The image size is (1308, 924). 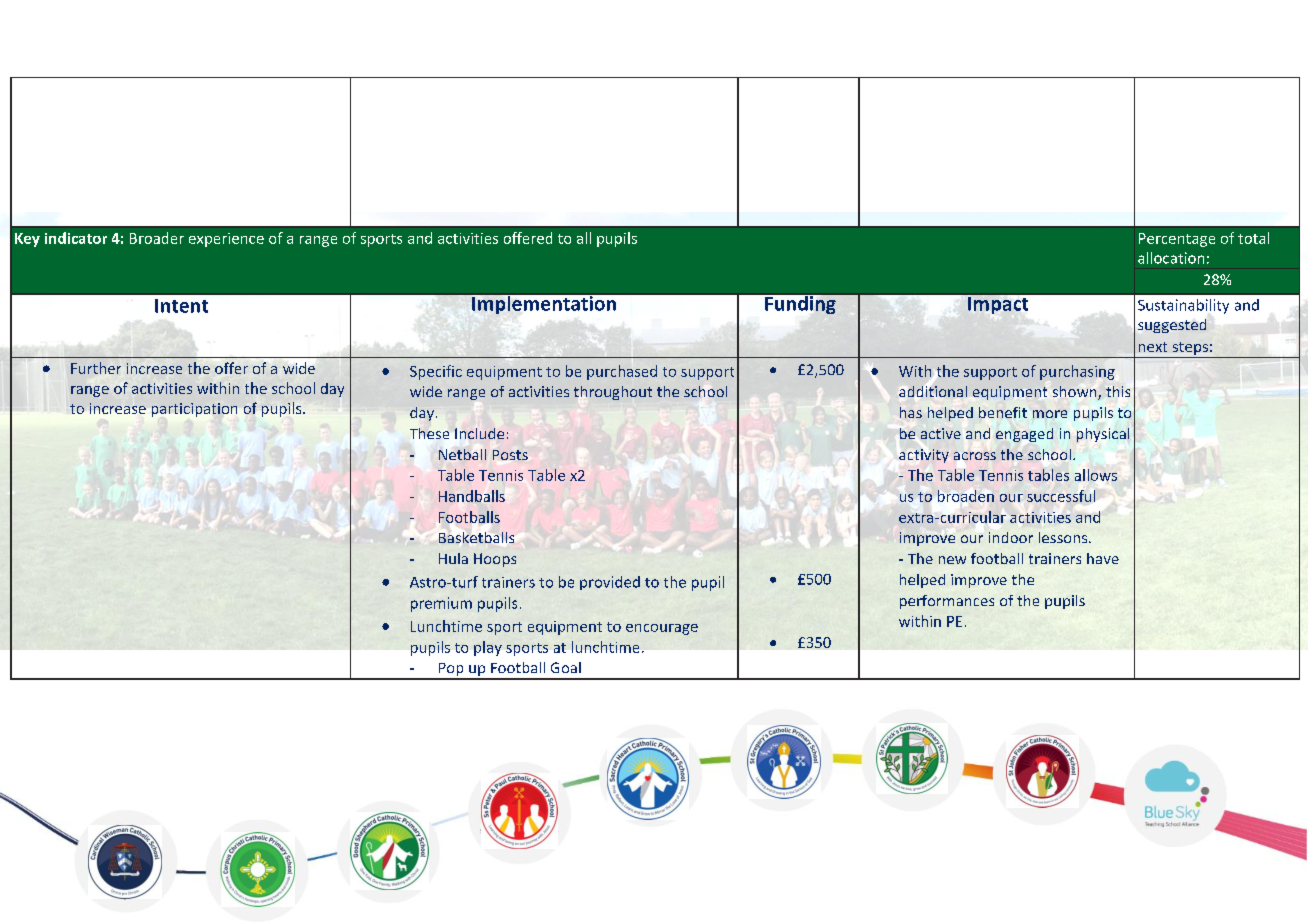 I want to click on this, so click(x=1118, y=391).
